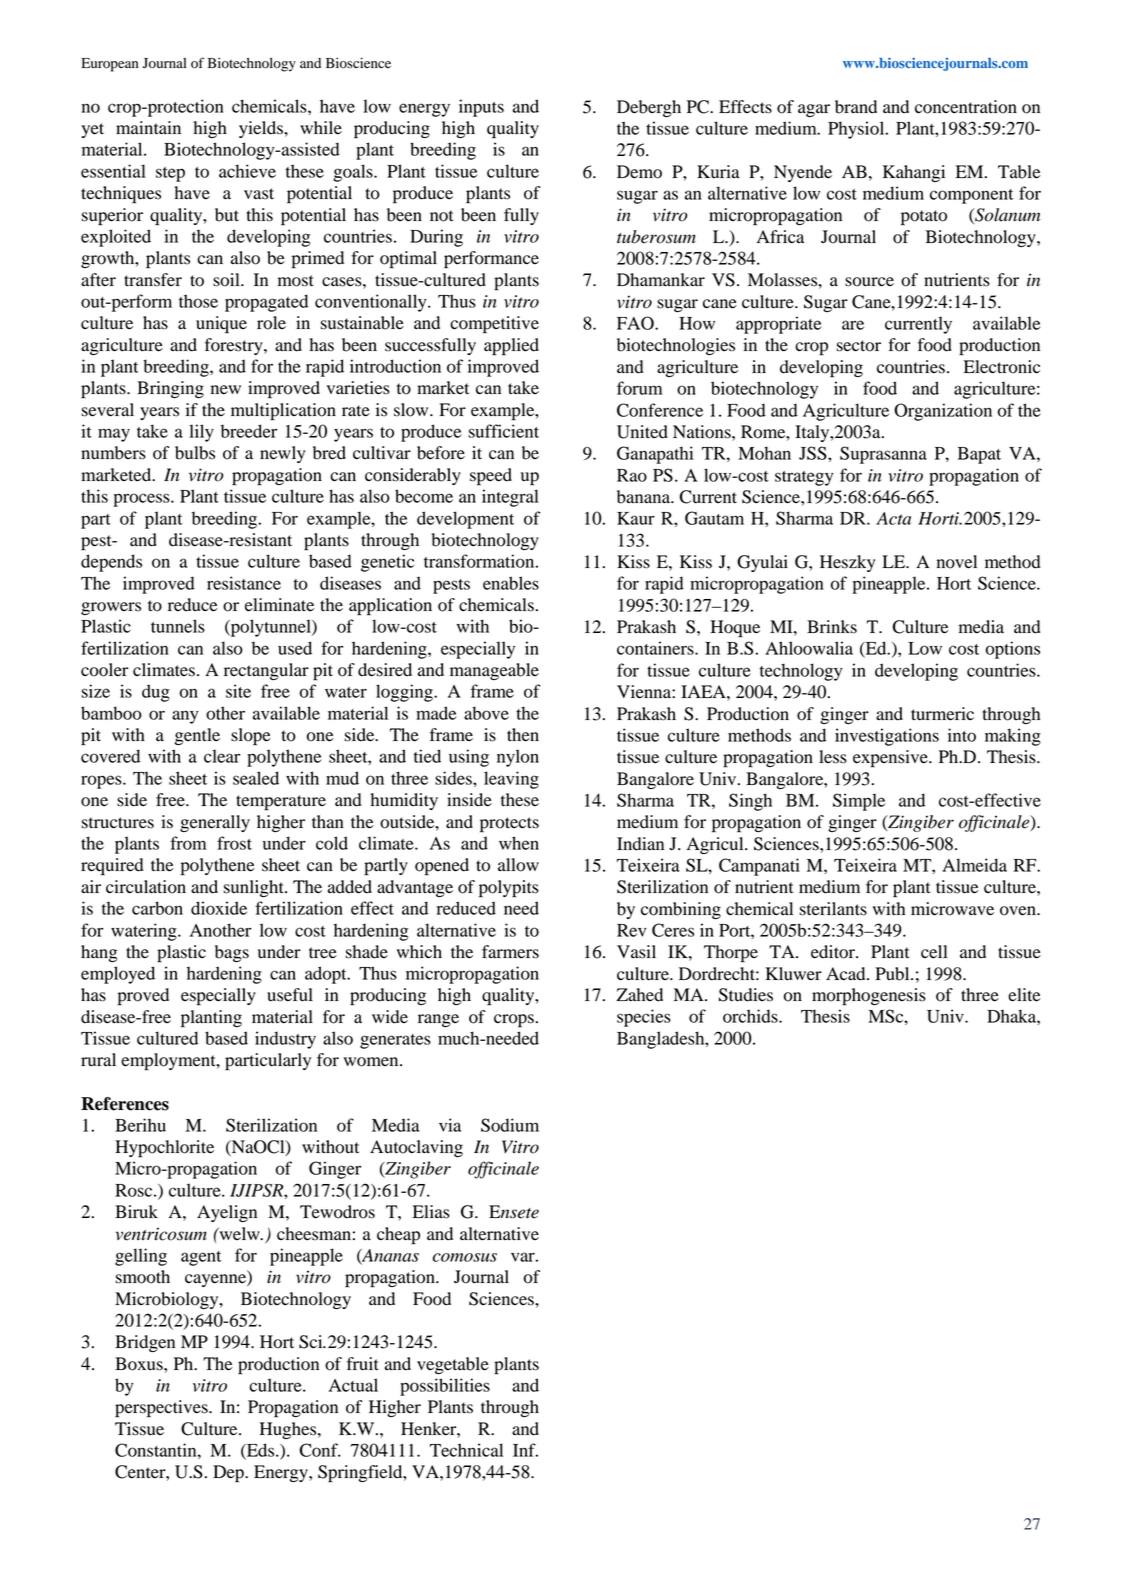 Image resolution: width=1122 pixels, height=1587 pixels. Describe the element at coordinates (466, 1450) in the image. I see `Technical` at that location.
